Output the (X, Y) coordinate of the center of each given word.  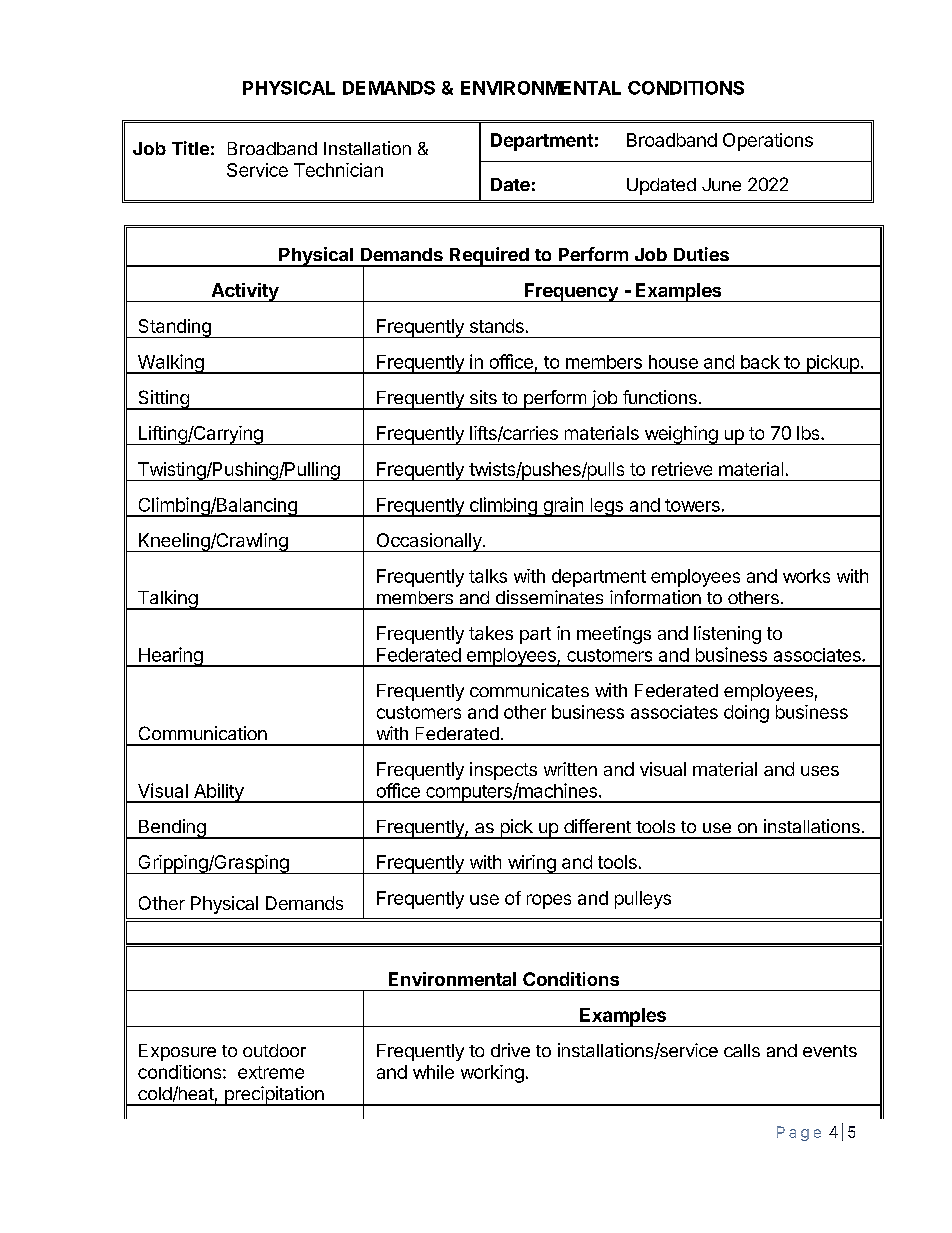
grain (563, 507)
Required (489, 257)
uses (820, 771)
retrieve (682, 469)
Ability (219, 793)
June (721, 184)
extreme (271, 1072)
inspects (503, 771)
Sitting (163, 400)
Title (190, 148)
